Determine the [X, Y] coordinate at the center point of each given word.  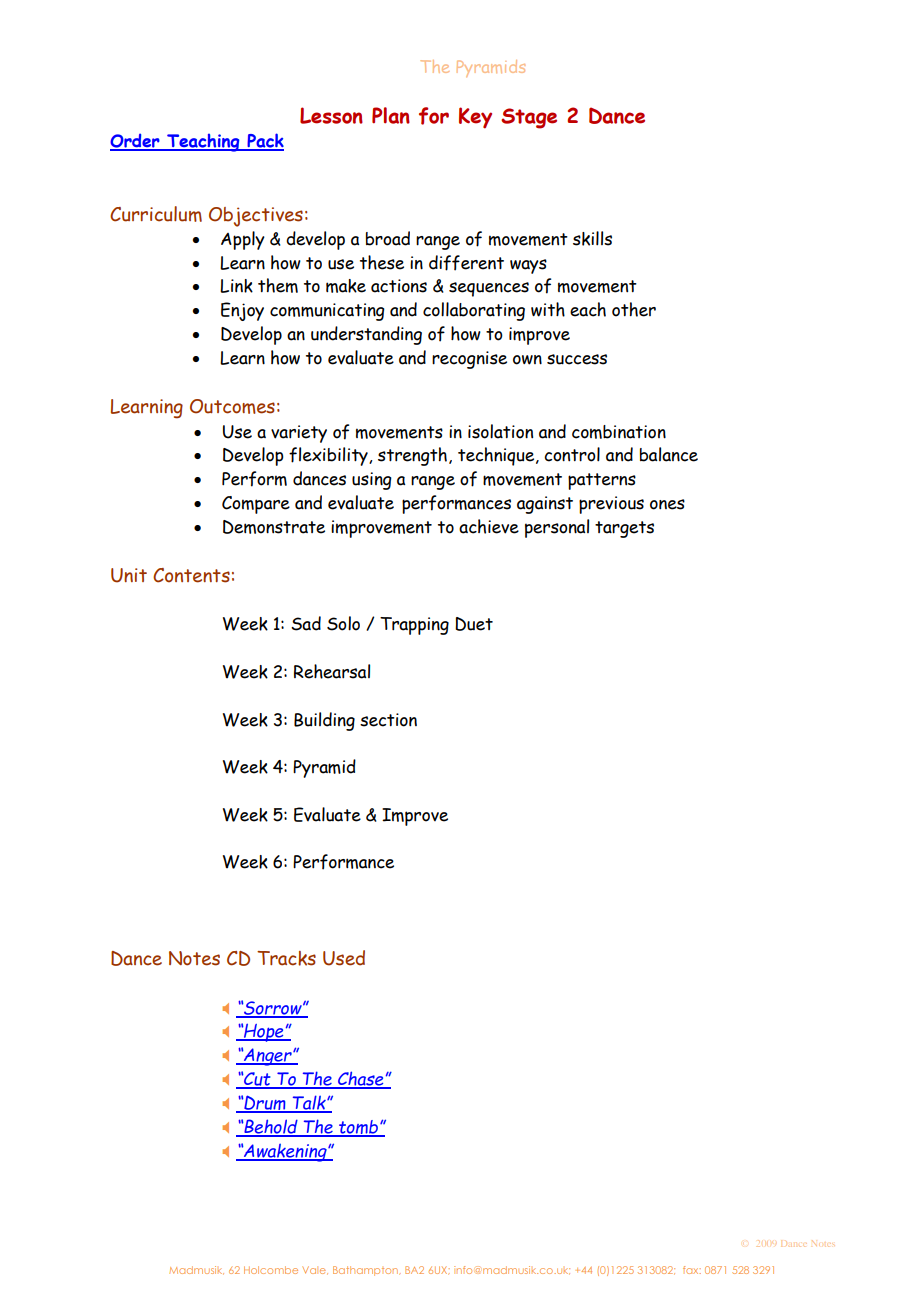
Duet [474, 624]
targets [624, 529]
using [372, 481]
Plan [391, 115]
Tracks [286, 958]
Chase [361, 1079]
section [388, 720]
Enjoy [242, 311]
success [577, 359]
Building [324, 721]
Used [344, 958]
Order [136, 141]
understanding [366, 335]
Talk [309, 1103]
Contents [191, 575]
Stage [529, 118]
